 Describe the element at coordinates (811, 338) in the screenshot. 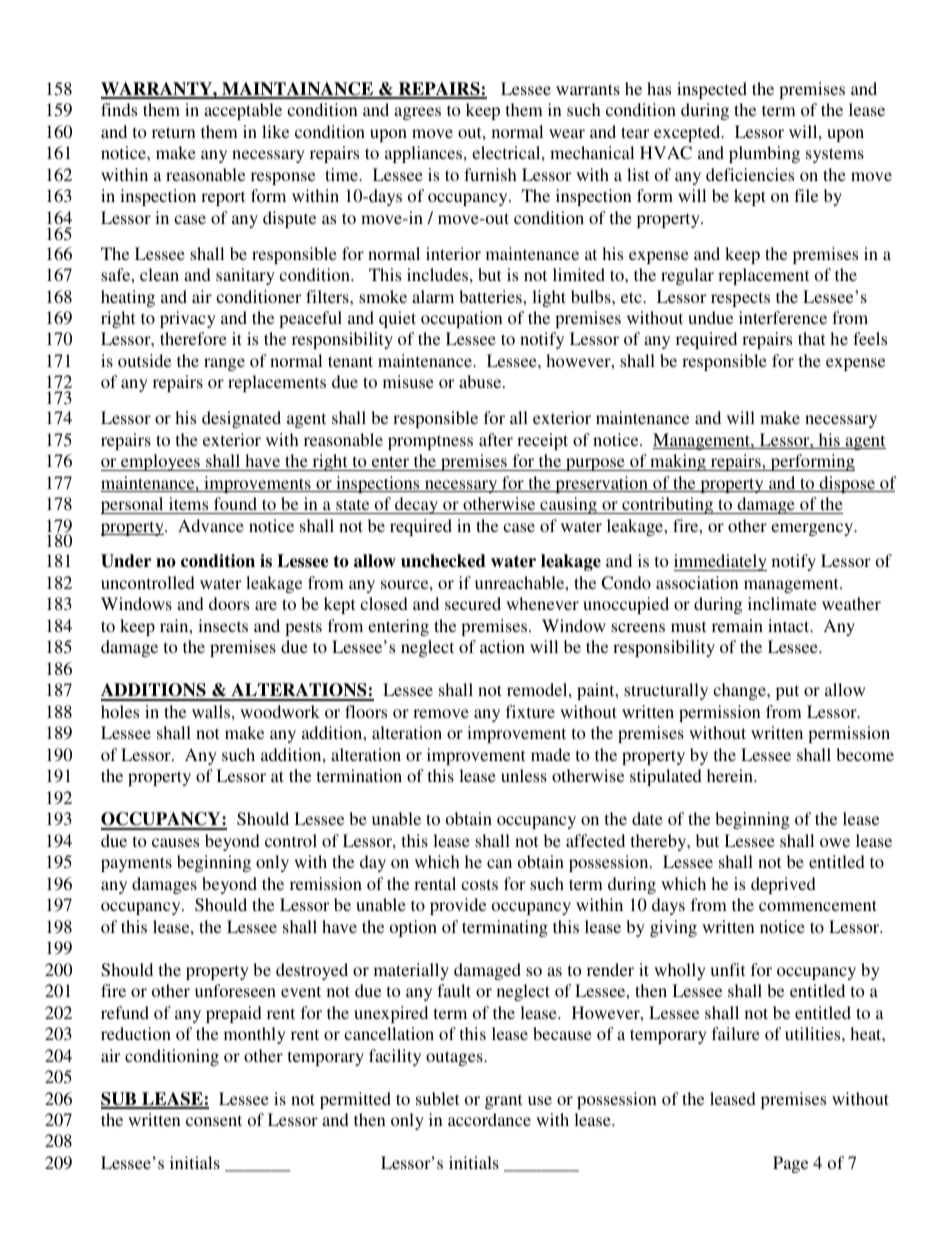

I see `that` at that location.
